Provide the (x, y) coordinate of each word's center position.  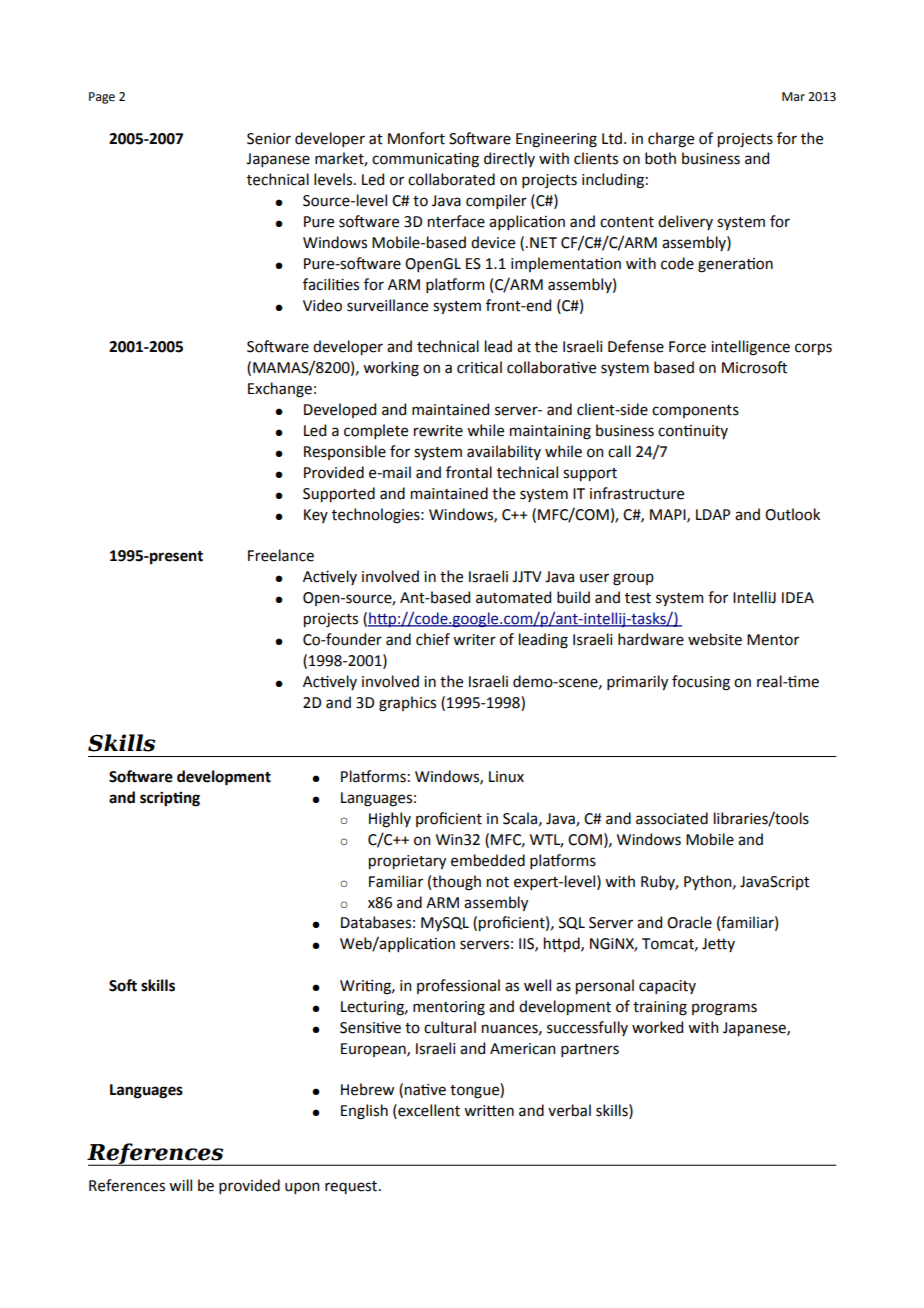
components (695, 411)
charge (671, 140)
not (498, 882)
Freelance (281, 555)
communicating (425, 160)
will (180, 1185)
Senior (269, 139)
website (715, 639)
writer (474, 640)
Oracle (689, 922)
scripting (170, 799)
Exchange (280, 390)
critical (479, 367)
